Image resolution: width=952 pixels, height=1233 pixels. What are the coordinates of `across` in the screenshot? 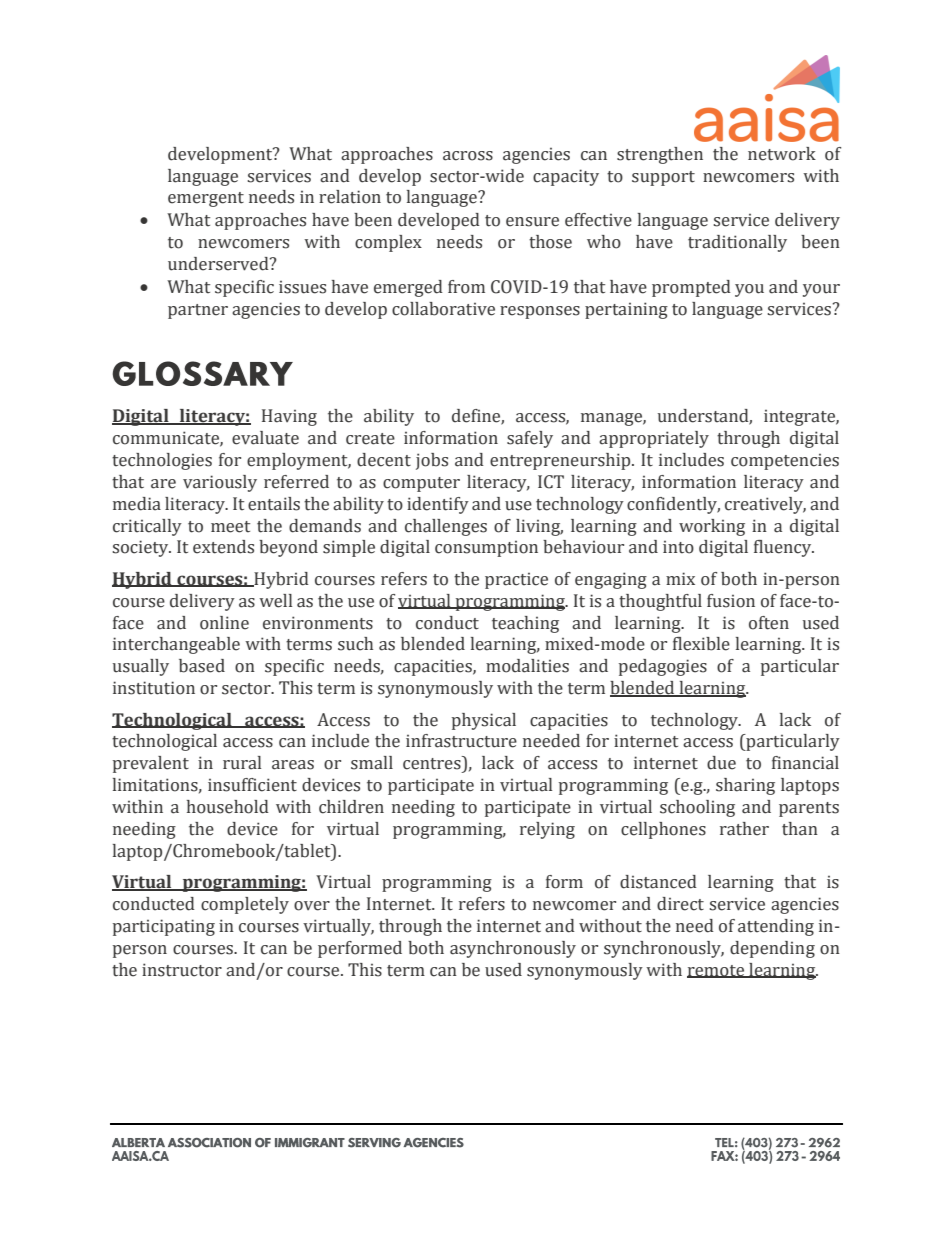 It's located at (468, 156).
